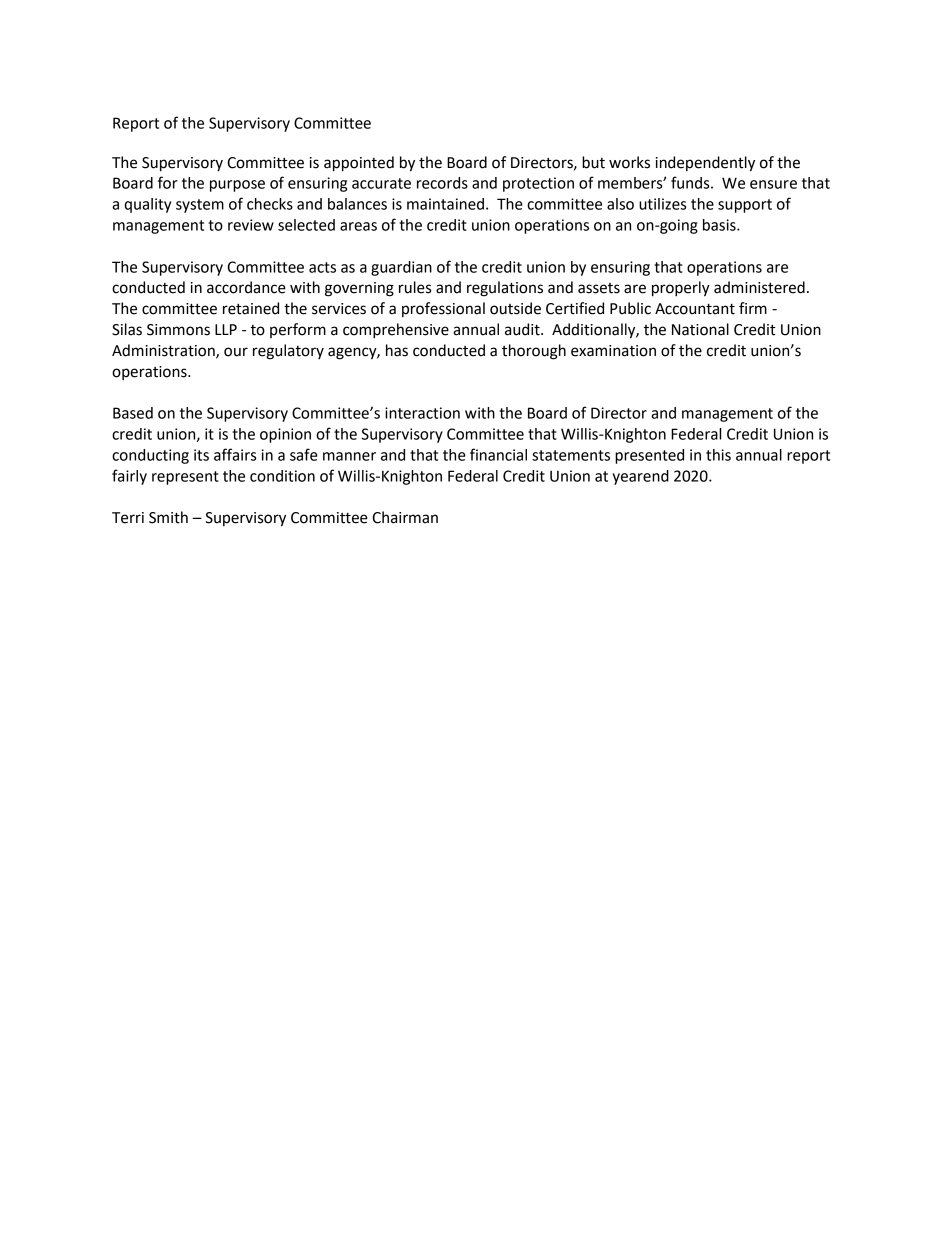 The width and height of the screenshot is (952, 1233). I want to click on Chairman, so click(405, 517).
